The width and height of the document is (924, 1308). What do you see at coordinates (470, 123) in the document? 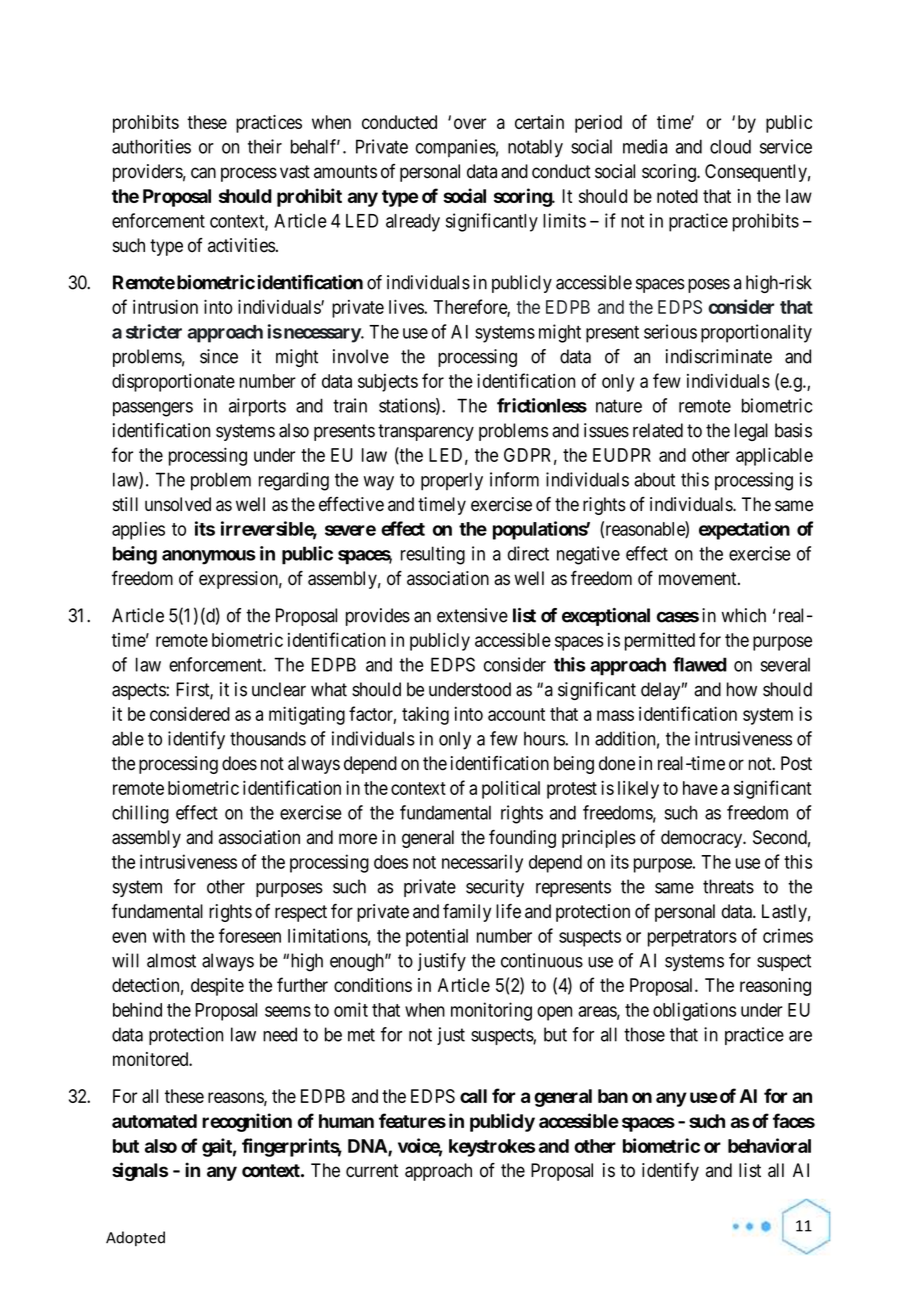
I see `over` at bounding box center [470, 123].
